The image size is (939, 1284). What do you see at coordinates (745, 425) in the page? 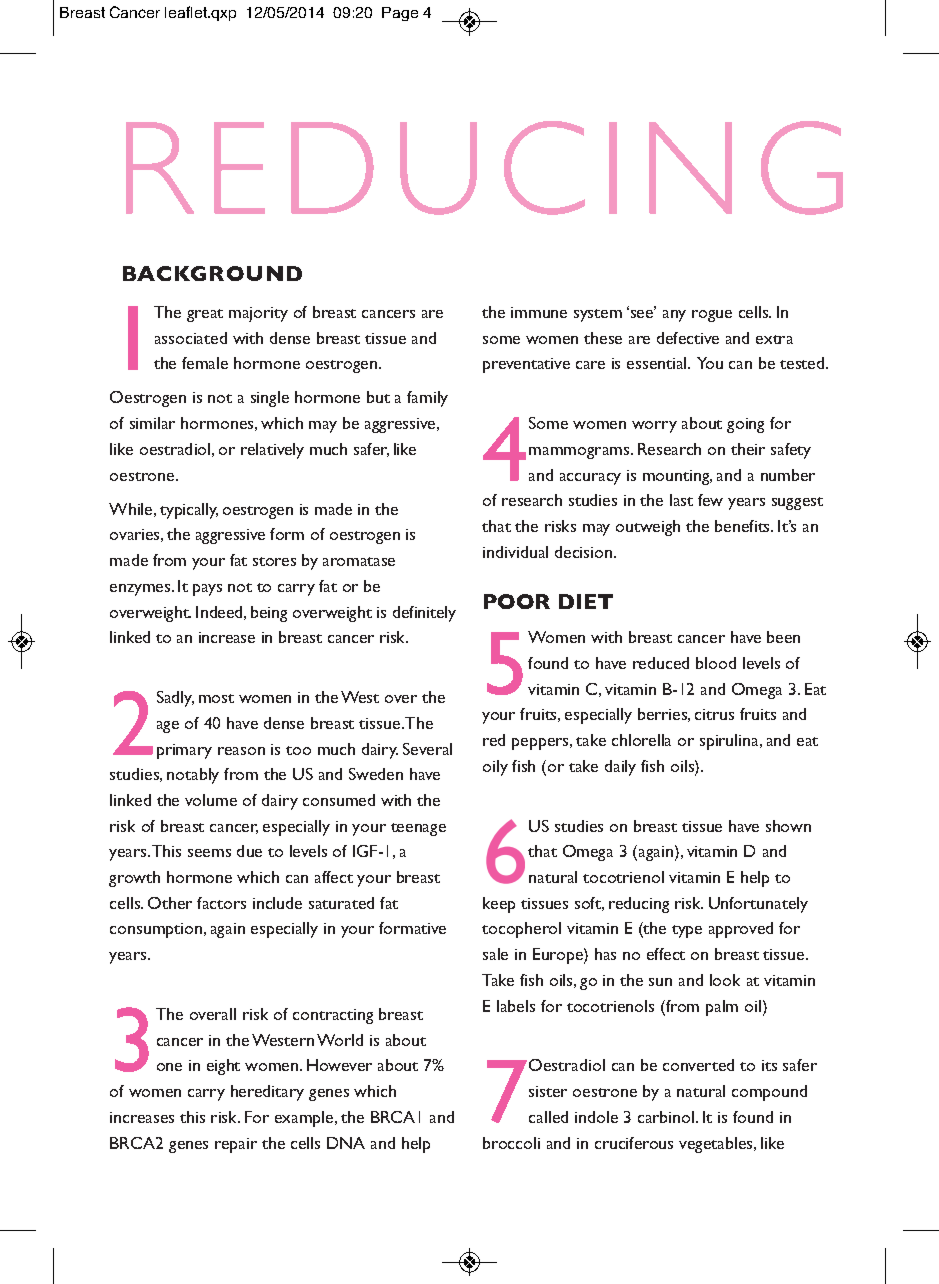
I see `going` at bounding box center [745, 425].
